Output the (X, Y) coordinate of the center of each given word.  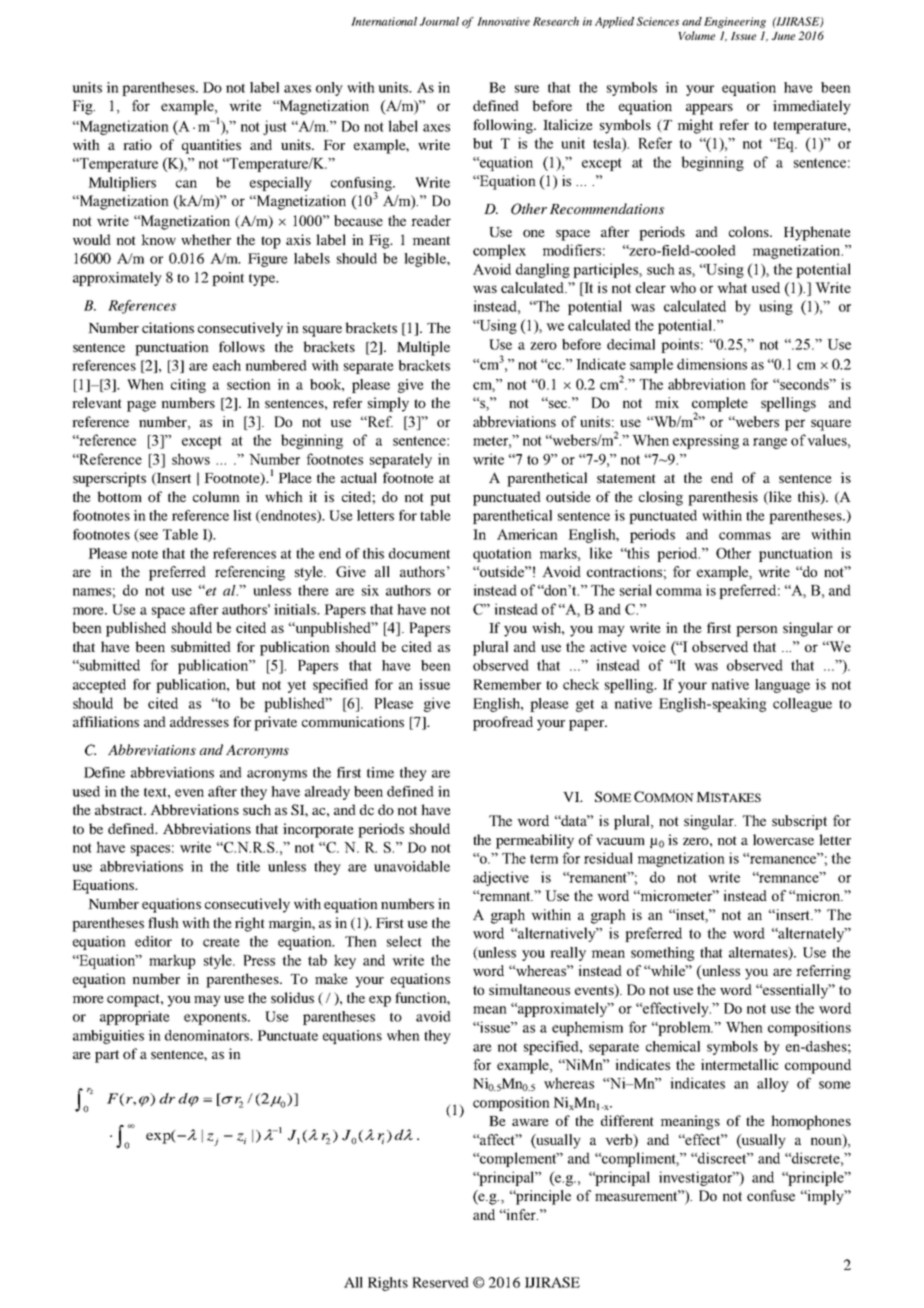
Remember (507, 684)
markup (172, 961)
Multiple (423, 348)
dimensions (712, 364)
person (757, 631)
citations (168, 327)
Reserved (440, 1282)
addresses (199, 721)
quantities (211, 146)
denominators (208, 1035)
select (404, 941)
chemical (673, 1046)
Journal (439, 21)
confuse (771, 1195)
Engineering (735, 22)
